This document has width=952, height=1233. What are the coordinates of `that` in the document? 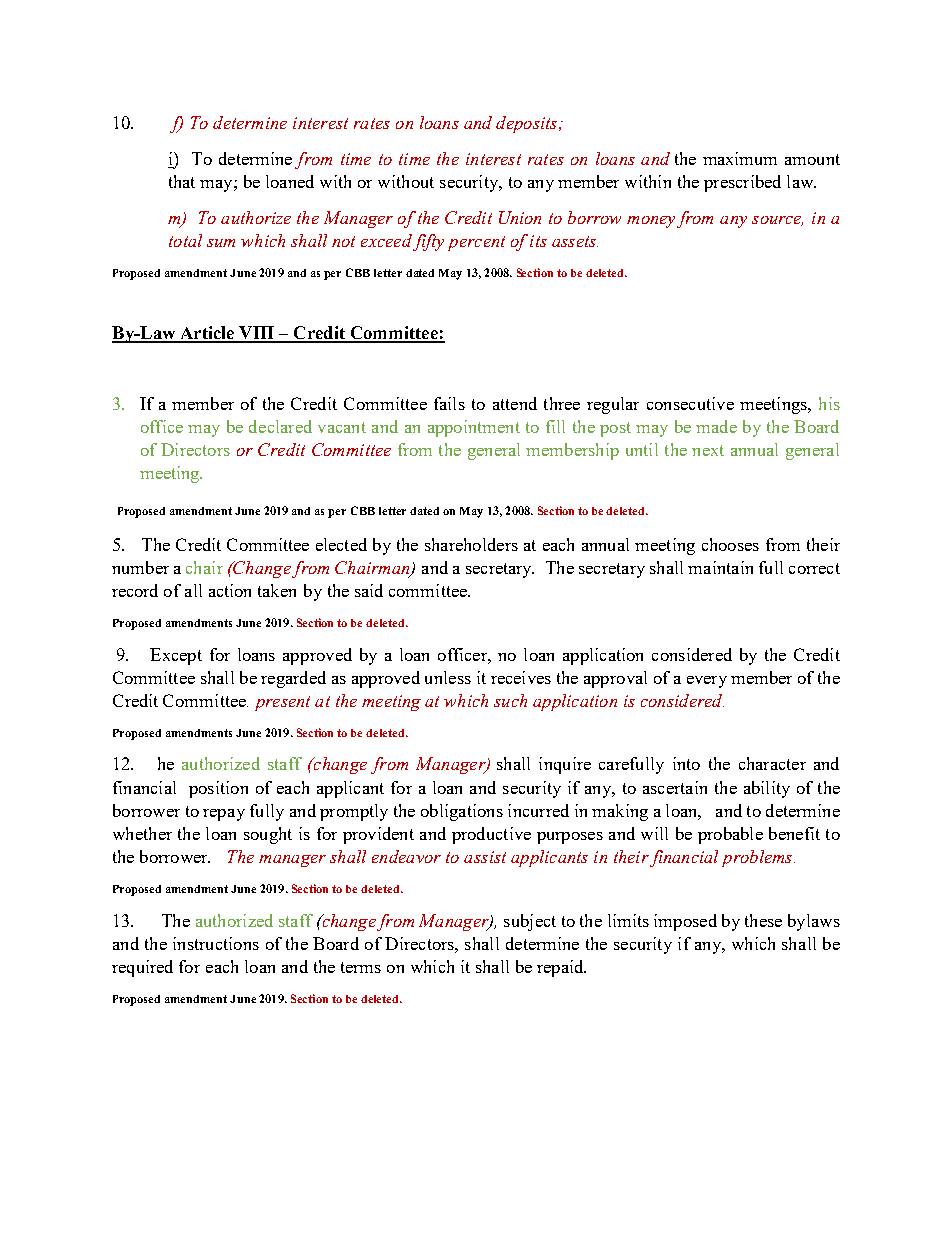 It's located at (182, 181).
